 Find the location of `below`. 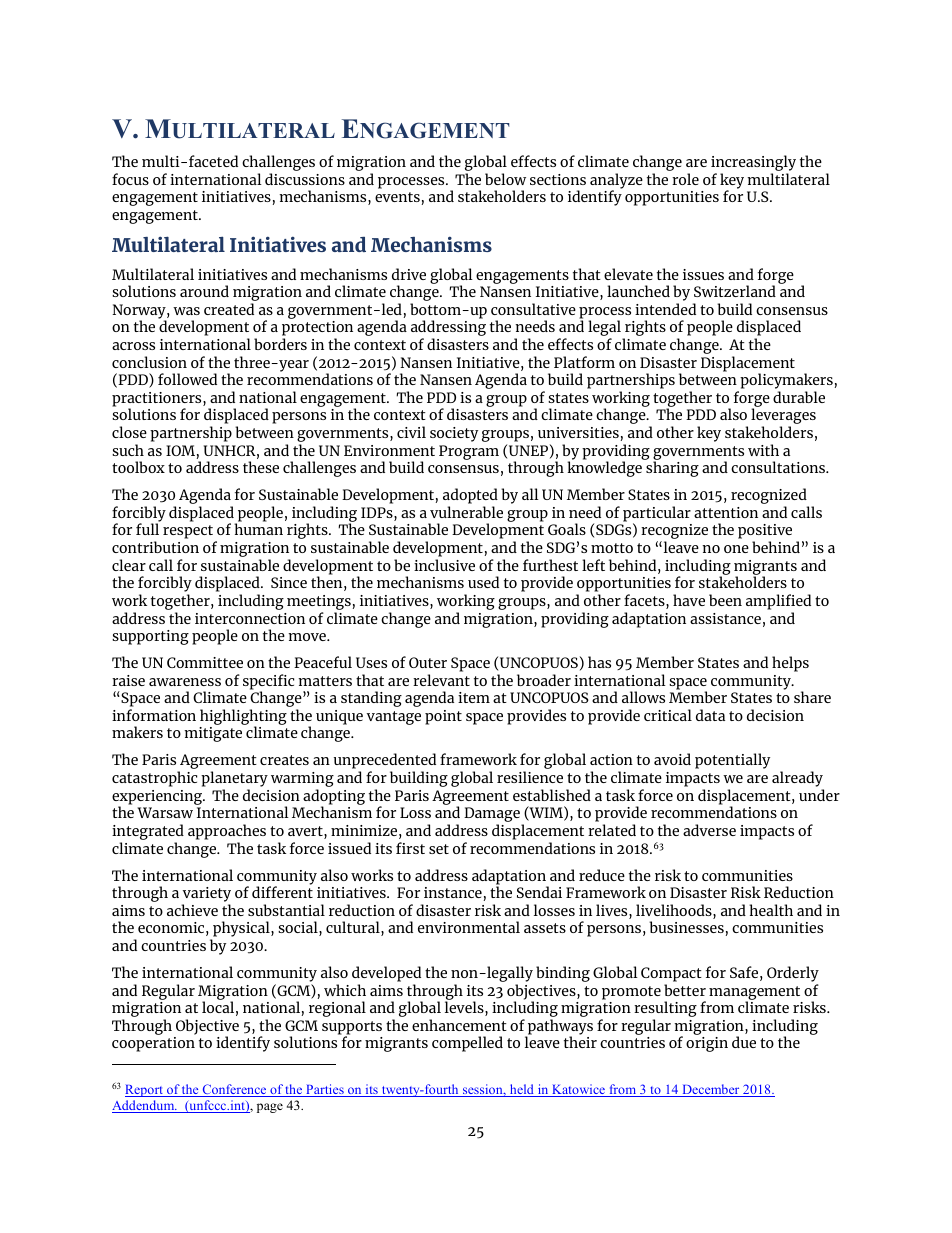

below is located at coordinates (505, 179).
